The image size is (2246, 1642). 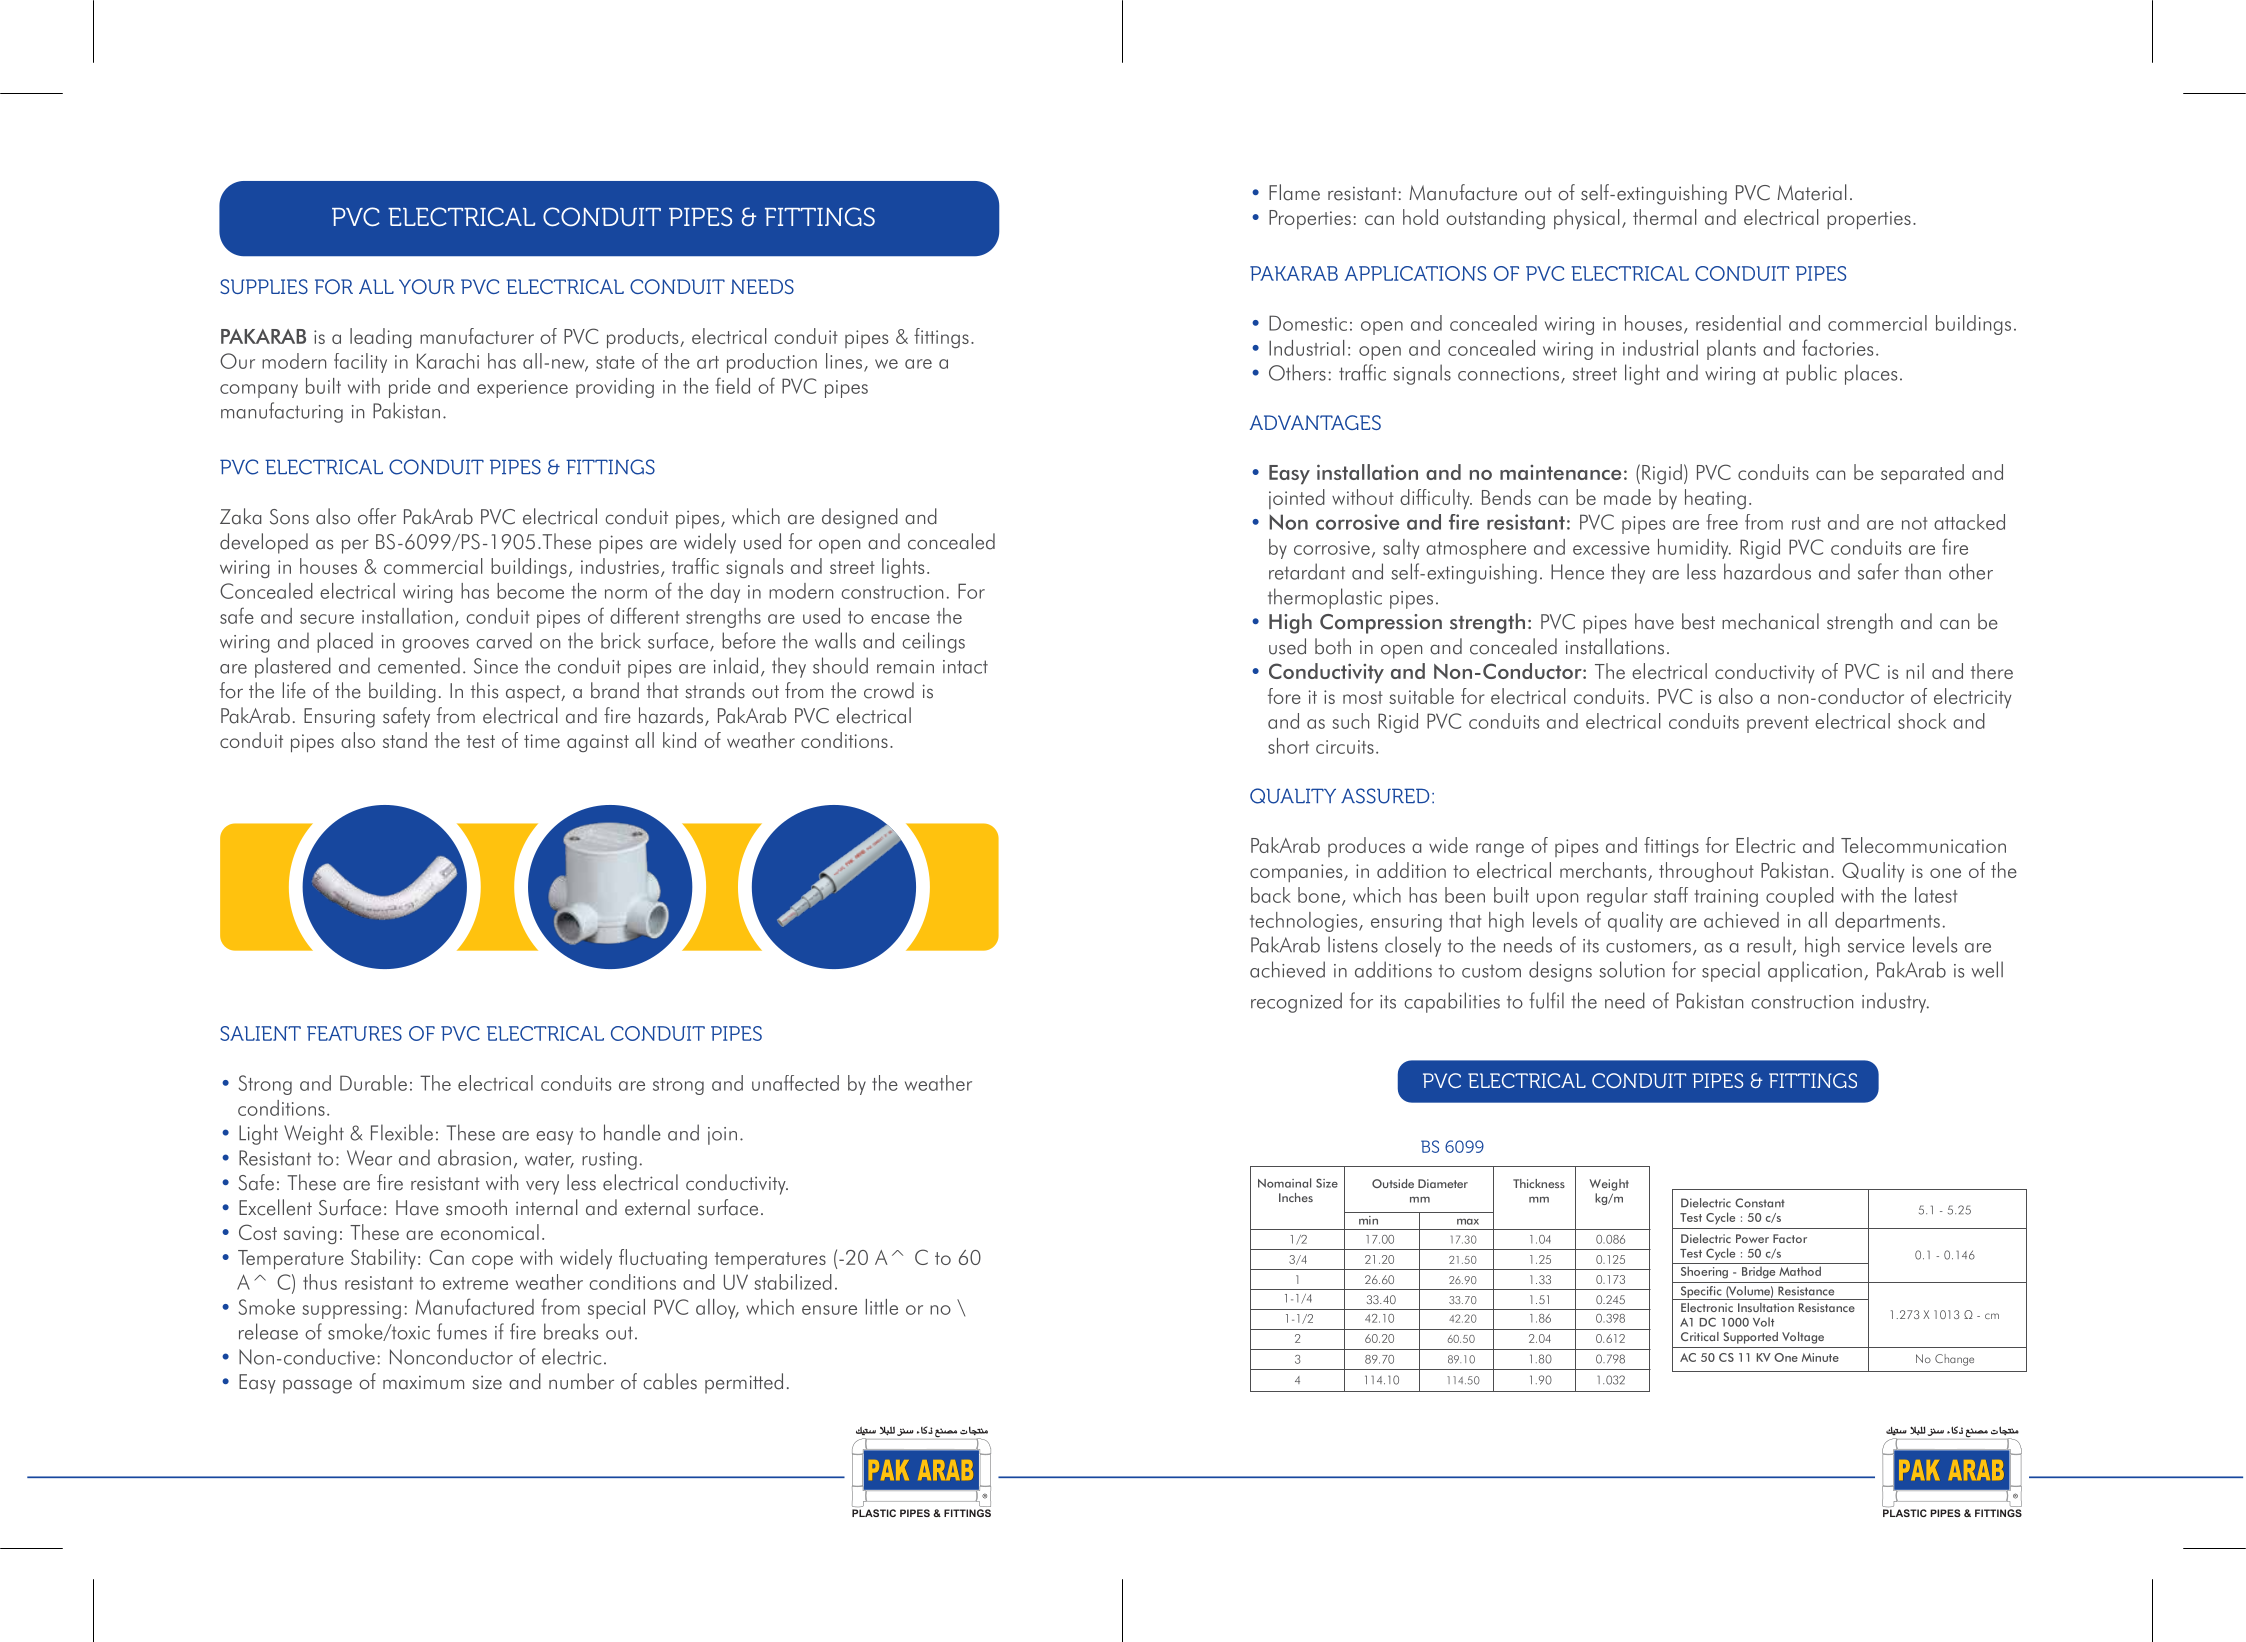 I want to click on recognized, so click(x=1296, y=1002).
